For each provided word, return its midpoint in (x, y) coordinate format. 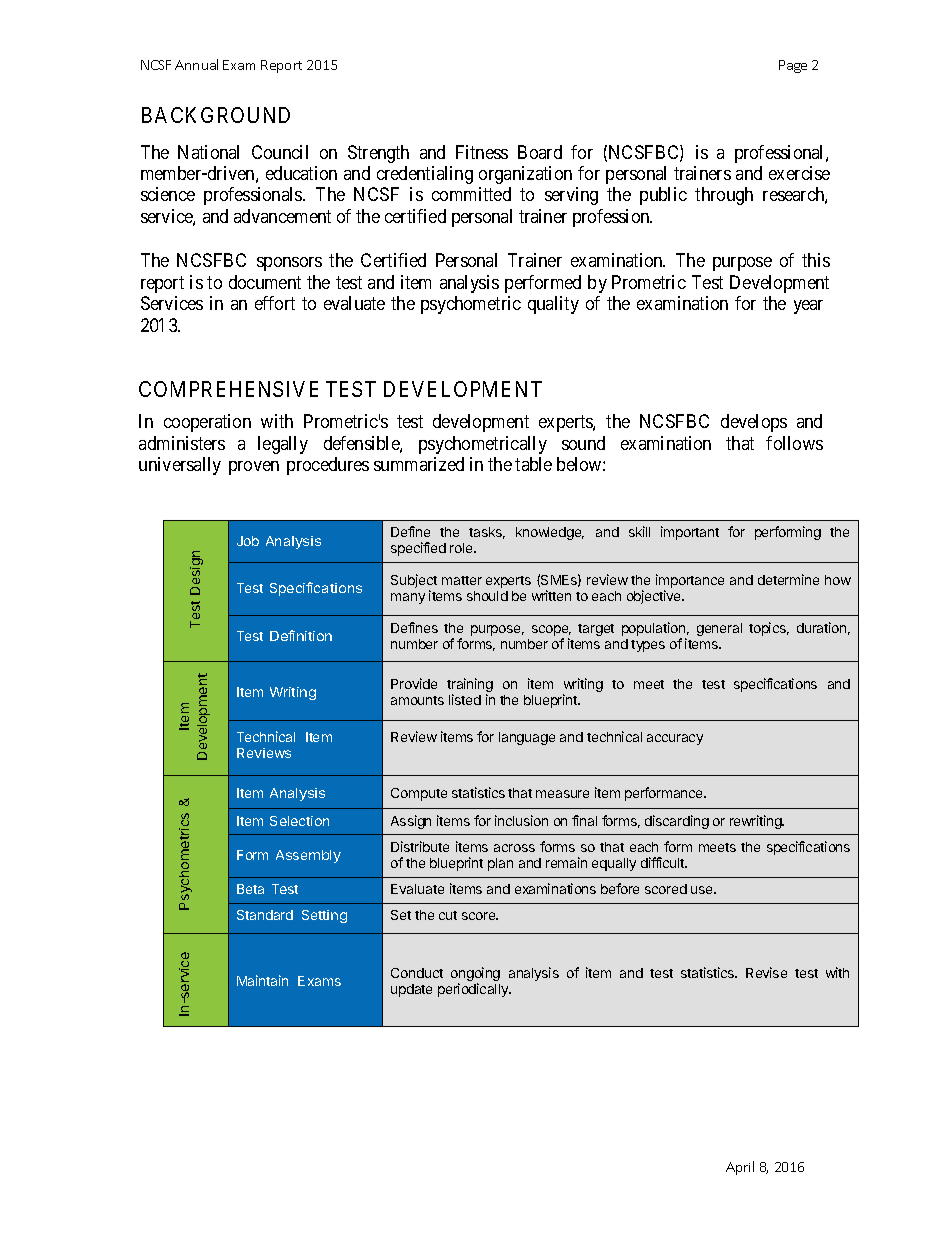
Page (793, 66)
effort (275, 303)
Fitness (482, 152)
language (527, 738)
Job (248, 541)
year (808, 307)
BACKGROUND (216, 115)
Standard (265, 915)
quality (553, 305)
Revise (766, 972)
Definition (301, 635)
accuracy (675, 739)
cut (448, 915)
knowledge (550, 533)
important (690, 533)
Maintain (262, 980)
